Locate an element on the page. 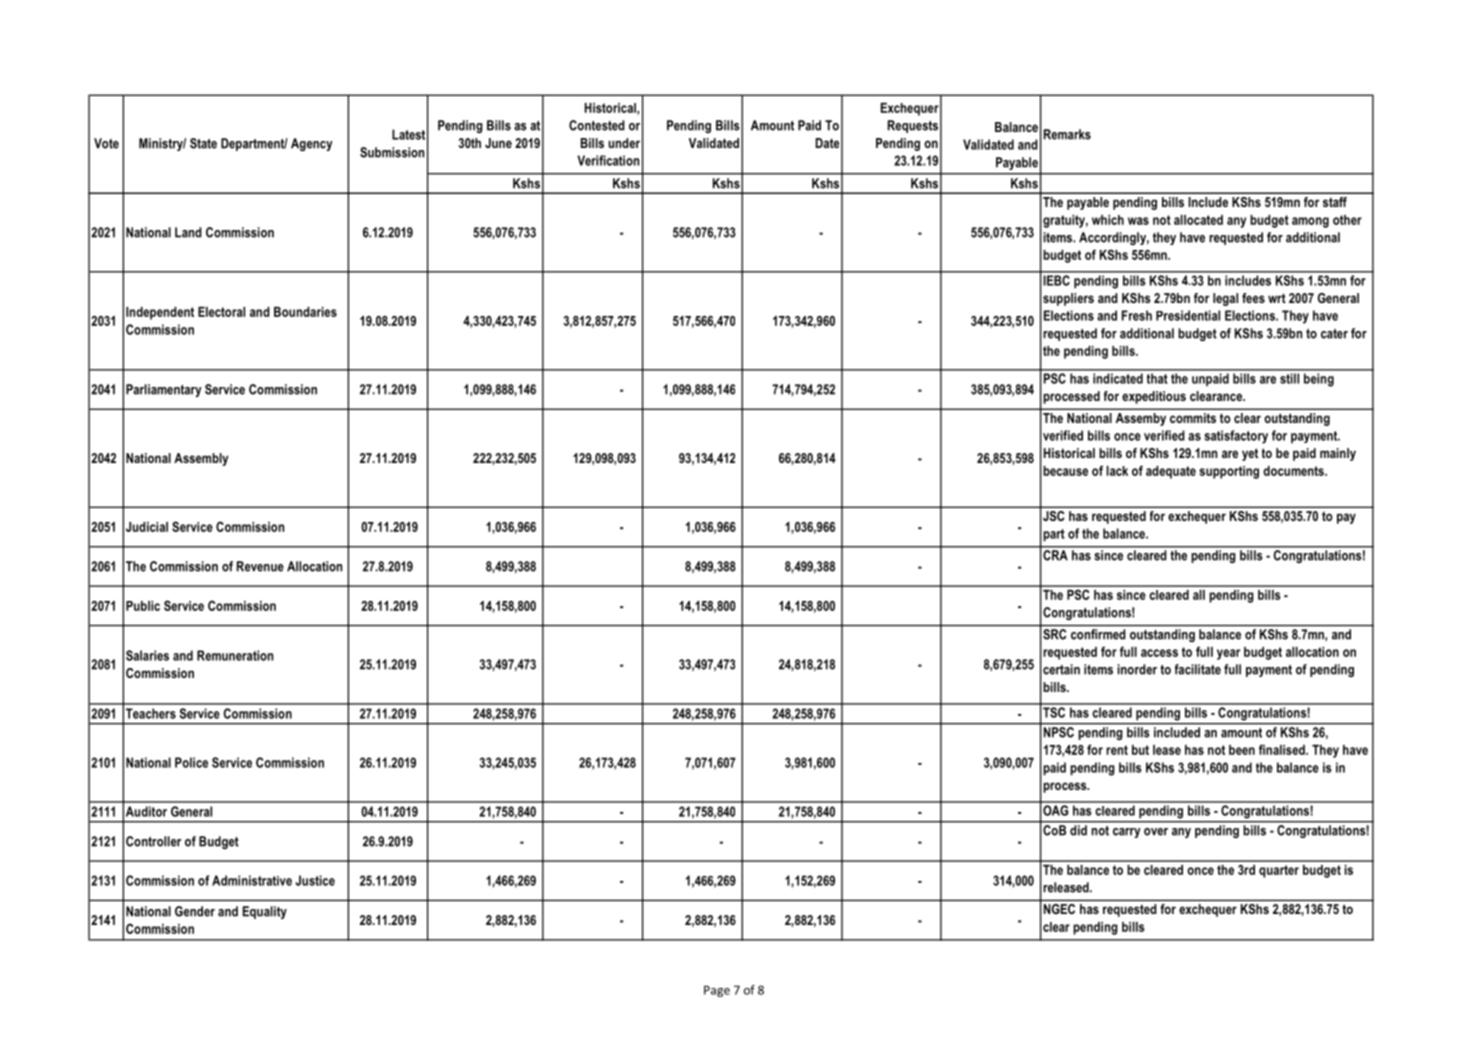 This image has height=1039, width=1469. adequate is located at coordinates (1171, 472).
